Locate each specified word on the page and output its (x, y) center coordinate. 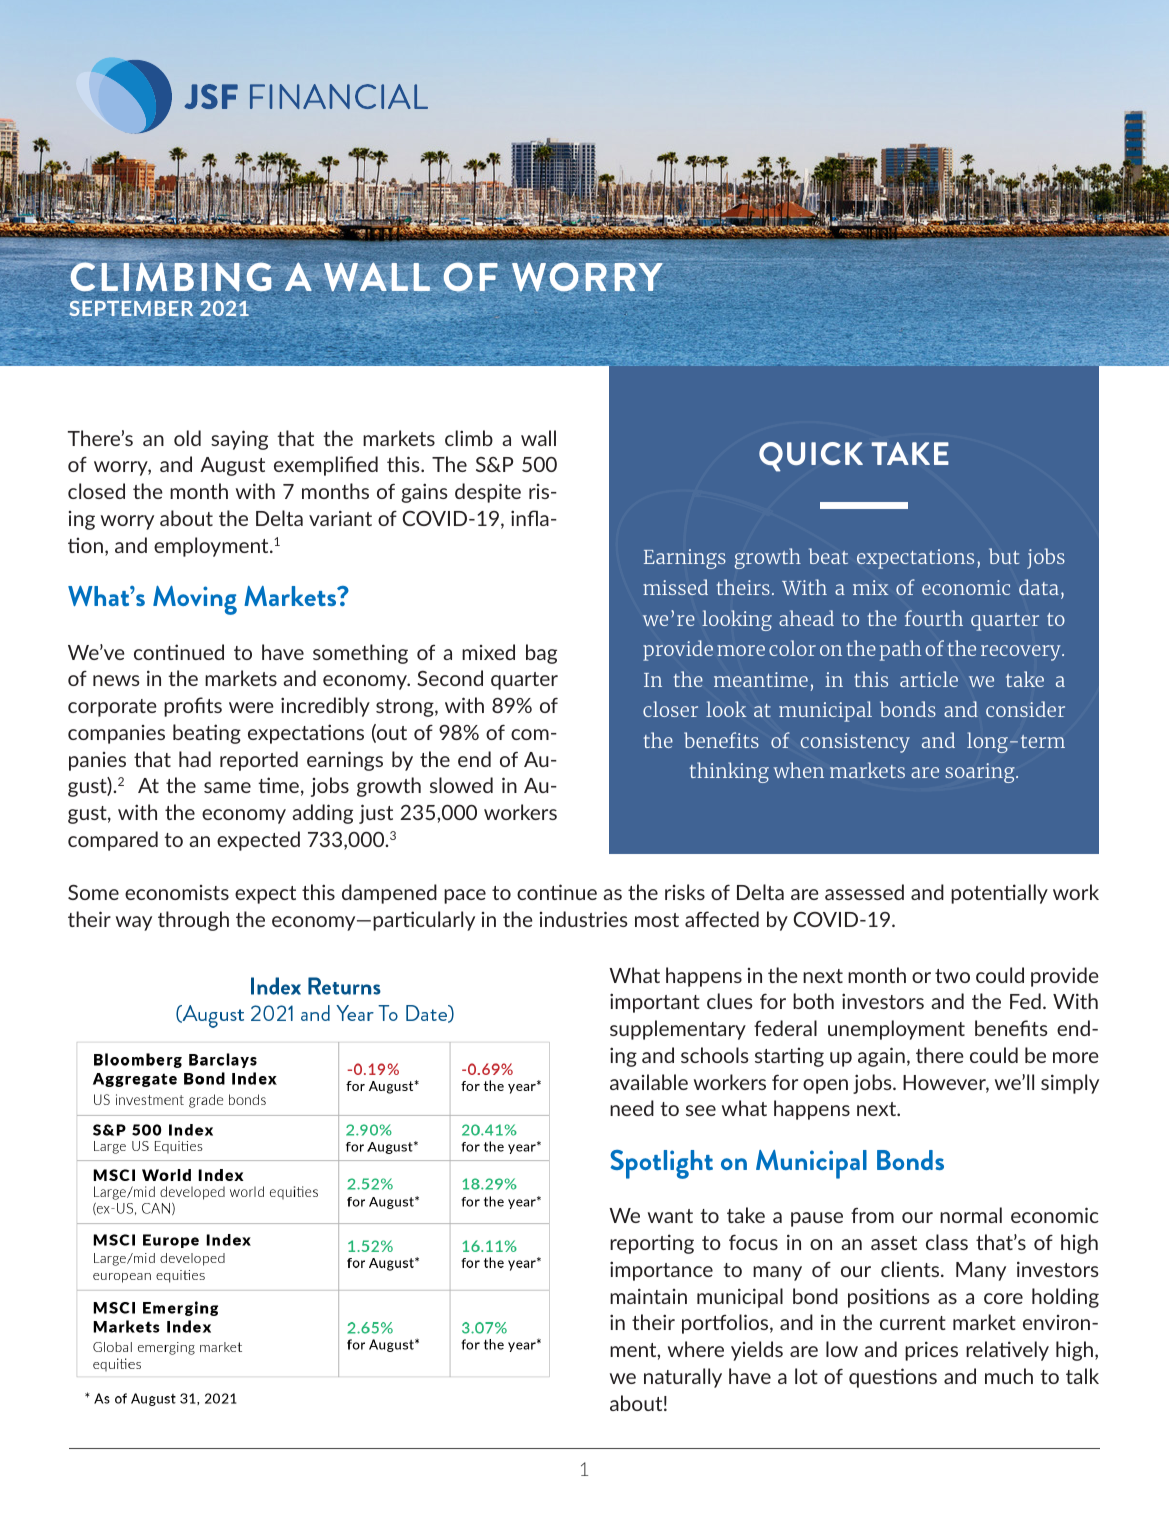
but (1004, 556)
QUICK (811, 457)
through (193, 921)
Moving (195, 600)
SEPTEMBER (131, 308)
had (195, 759)
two (952, 976)
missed (675, 587)
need (632, 1108)
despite (488, 493)
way (134, 923)
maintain (648, 1296)
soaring (981, 773)
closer (670, 709)
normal (971, 1215)
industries (583, 919)
